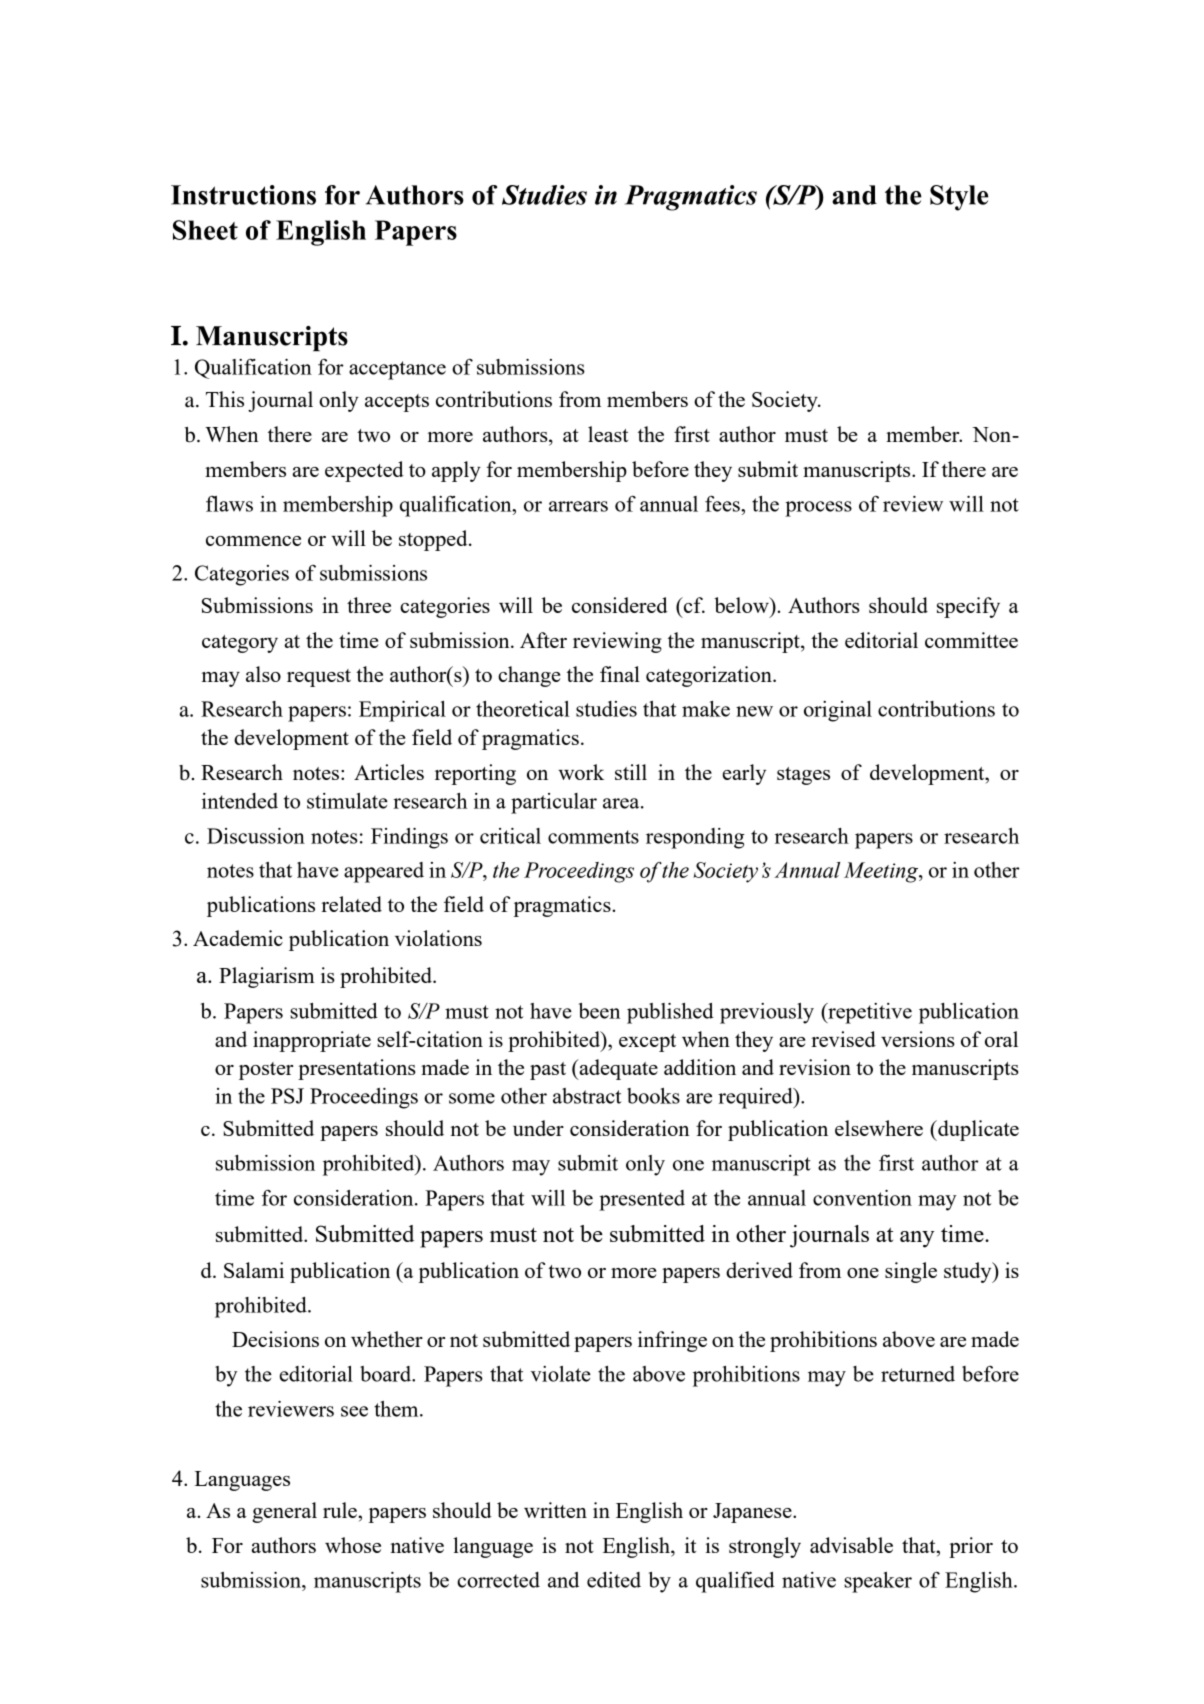 This screenshot has width=1204, height=1704. Describe the element at coordinates (593, 837) in the screenshot. I see `comments` at that location.
